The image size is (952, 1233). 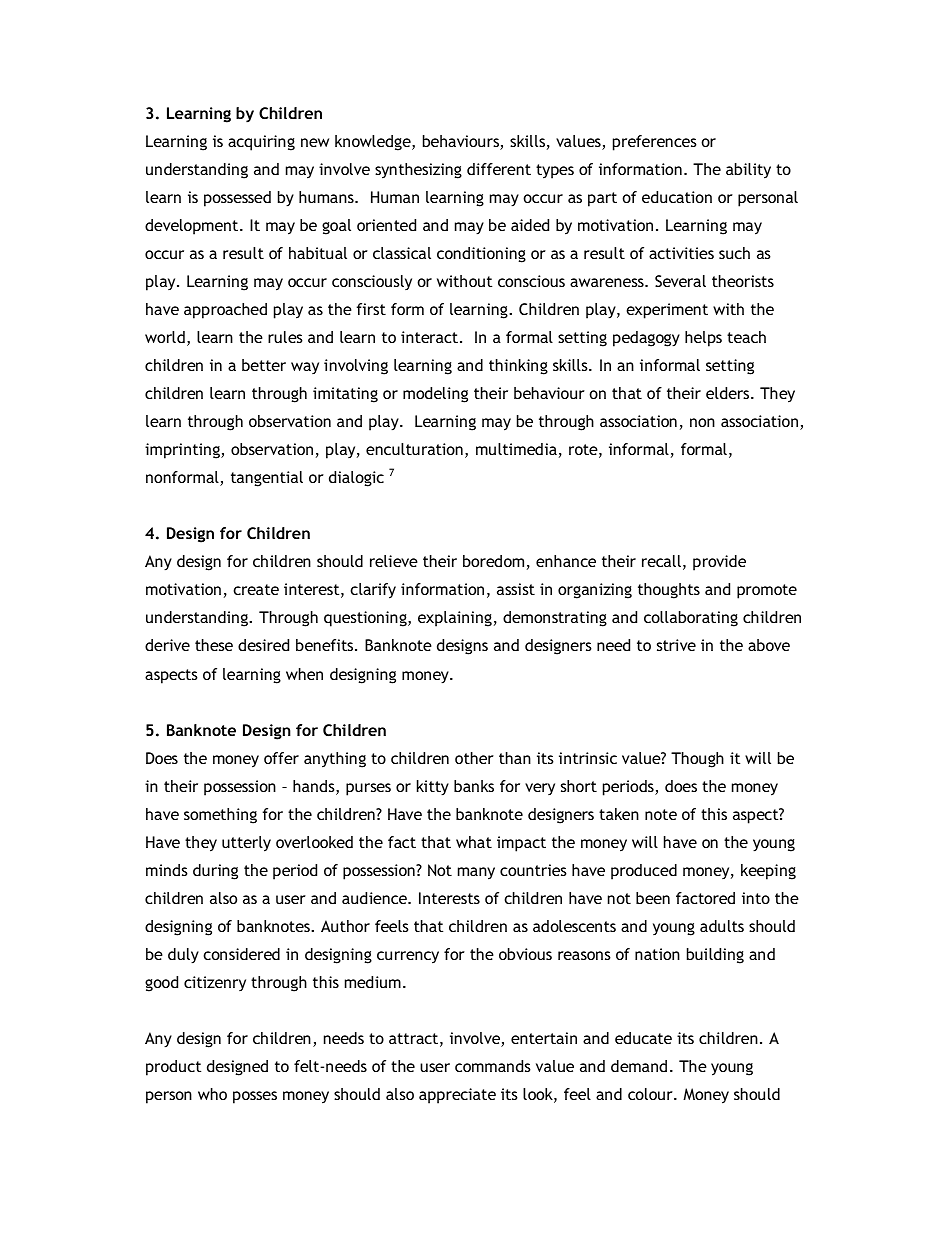 I want to click on education, so click(x=677, y=197).
